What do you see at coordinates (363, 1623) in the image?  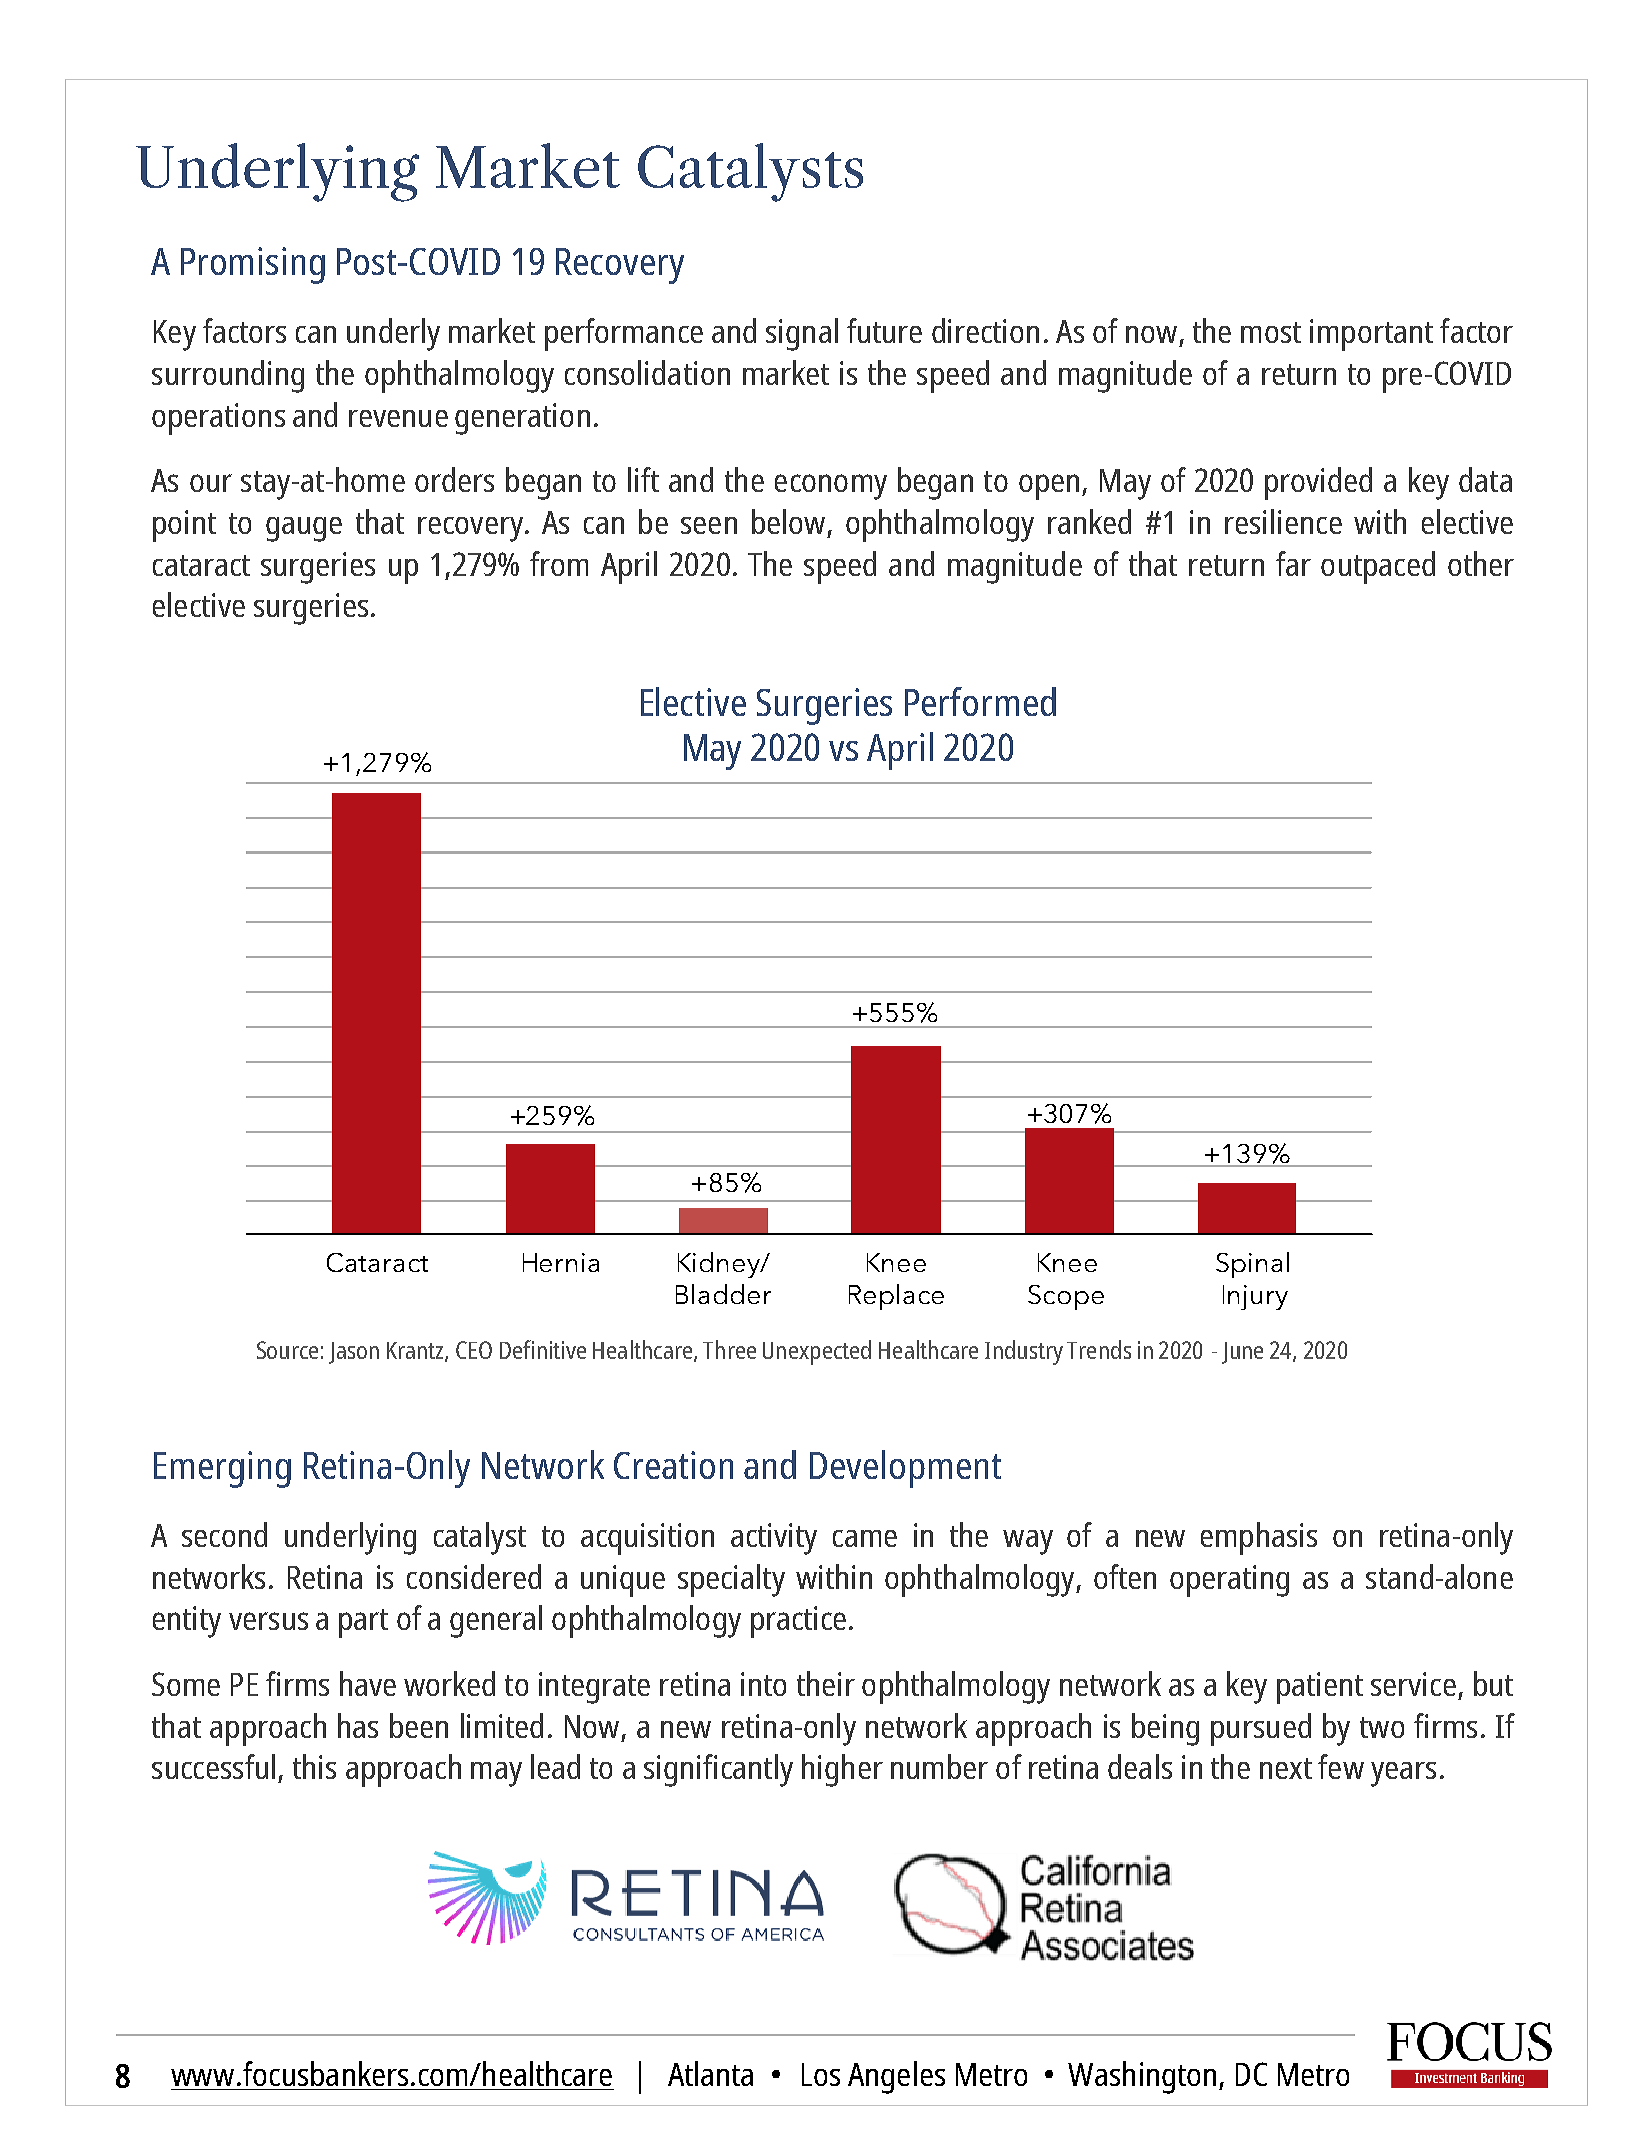 I see `part` at bounding box center [363, 1623].
